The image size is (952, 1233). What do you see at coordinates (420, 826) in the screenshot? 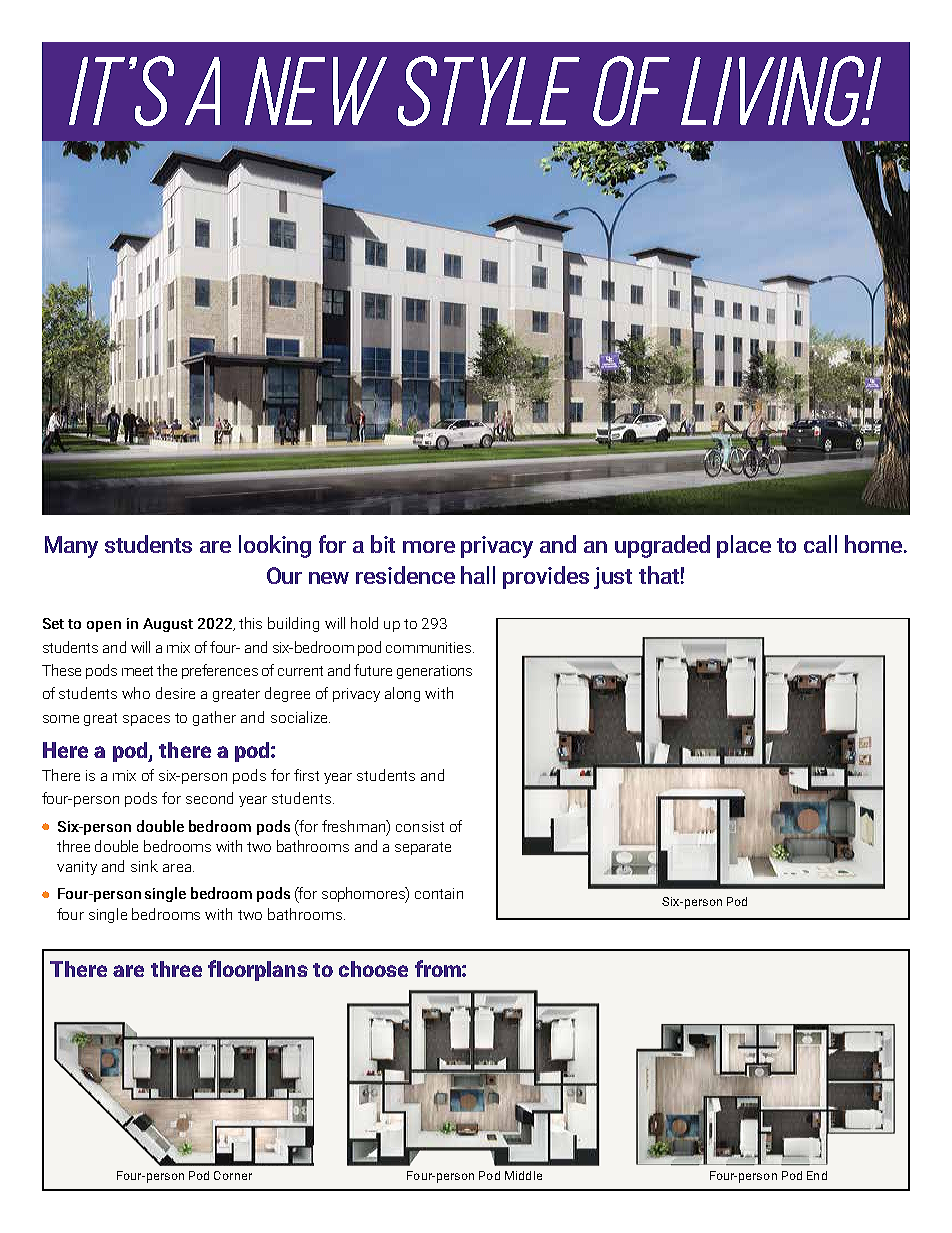
I see `consist` at bounding box center [420, 826].
